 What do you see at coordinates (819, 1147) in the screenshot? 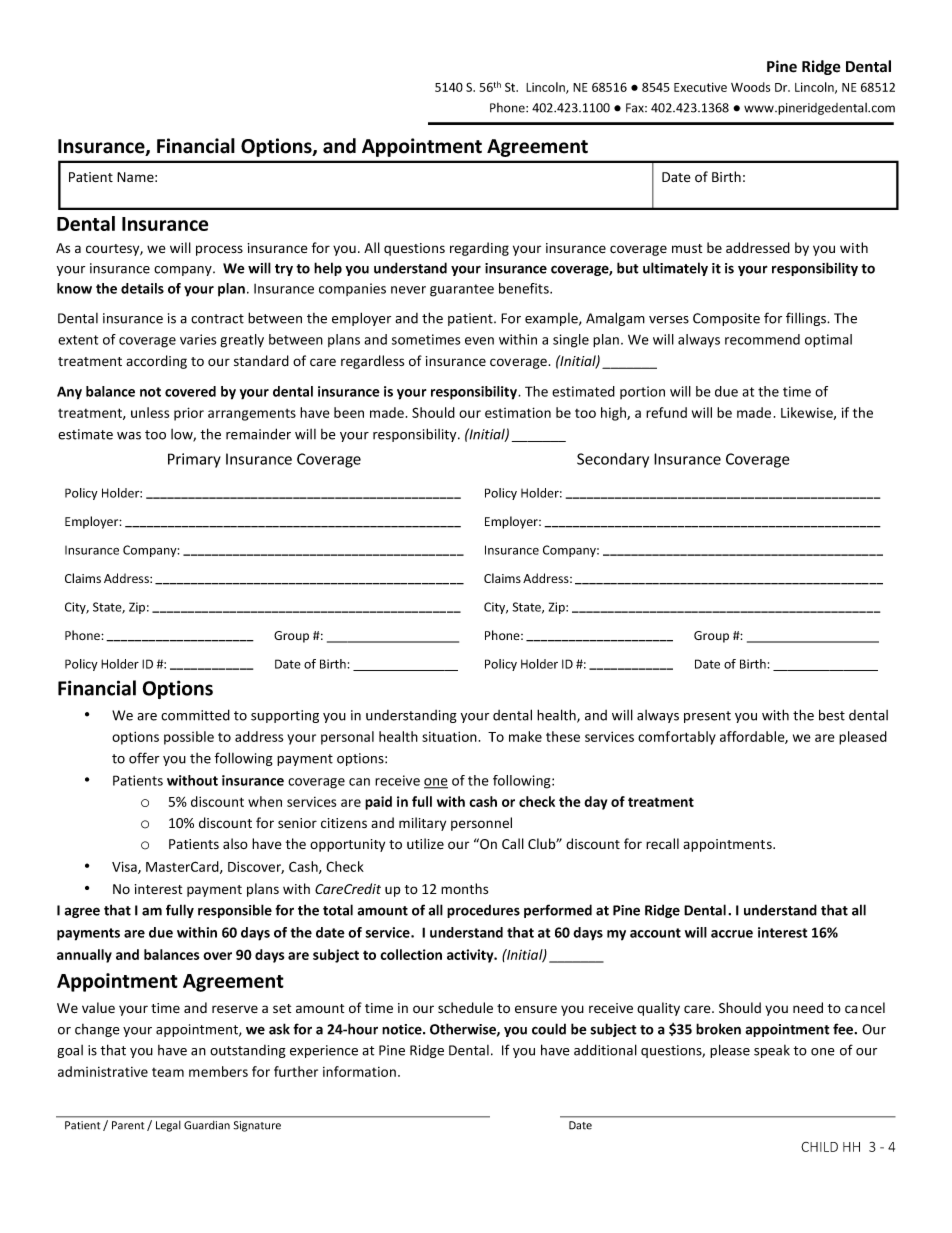
I see `CHILD` at bounding box center [819, 1147].
